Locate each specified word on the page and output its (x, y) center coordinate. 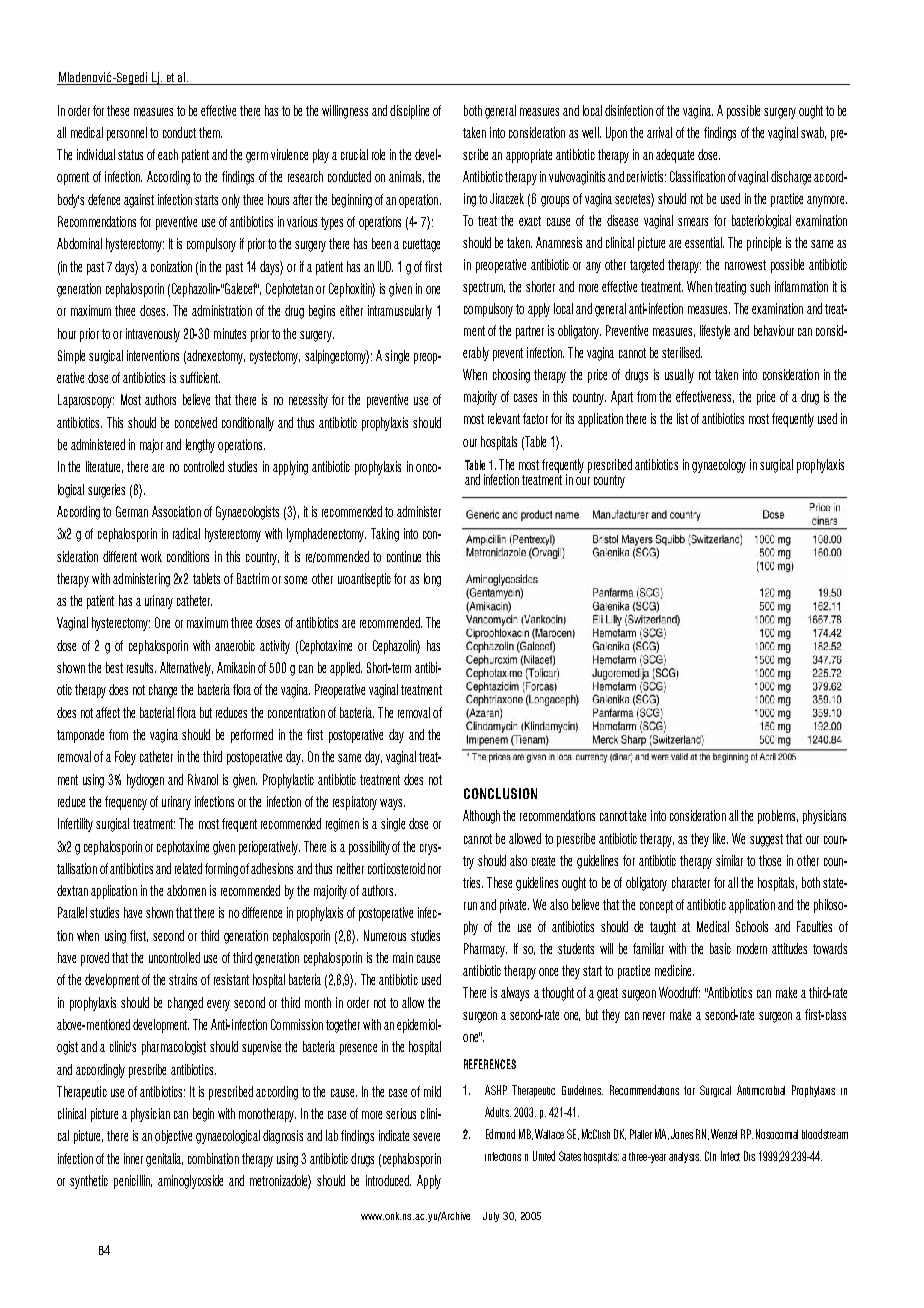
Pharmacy (485, 950)
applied (346, 669)
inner (133, 1158)
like (720, 838)
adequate (675, 156)
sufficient (200, 377)
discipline (409, 112)
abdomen (186, 890)
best (114, 667)
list (682, 418)
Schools (752, 926)
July (491, 1217)
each (168, 154)
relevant (504, 418)
